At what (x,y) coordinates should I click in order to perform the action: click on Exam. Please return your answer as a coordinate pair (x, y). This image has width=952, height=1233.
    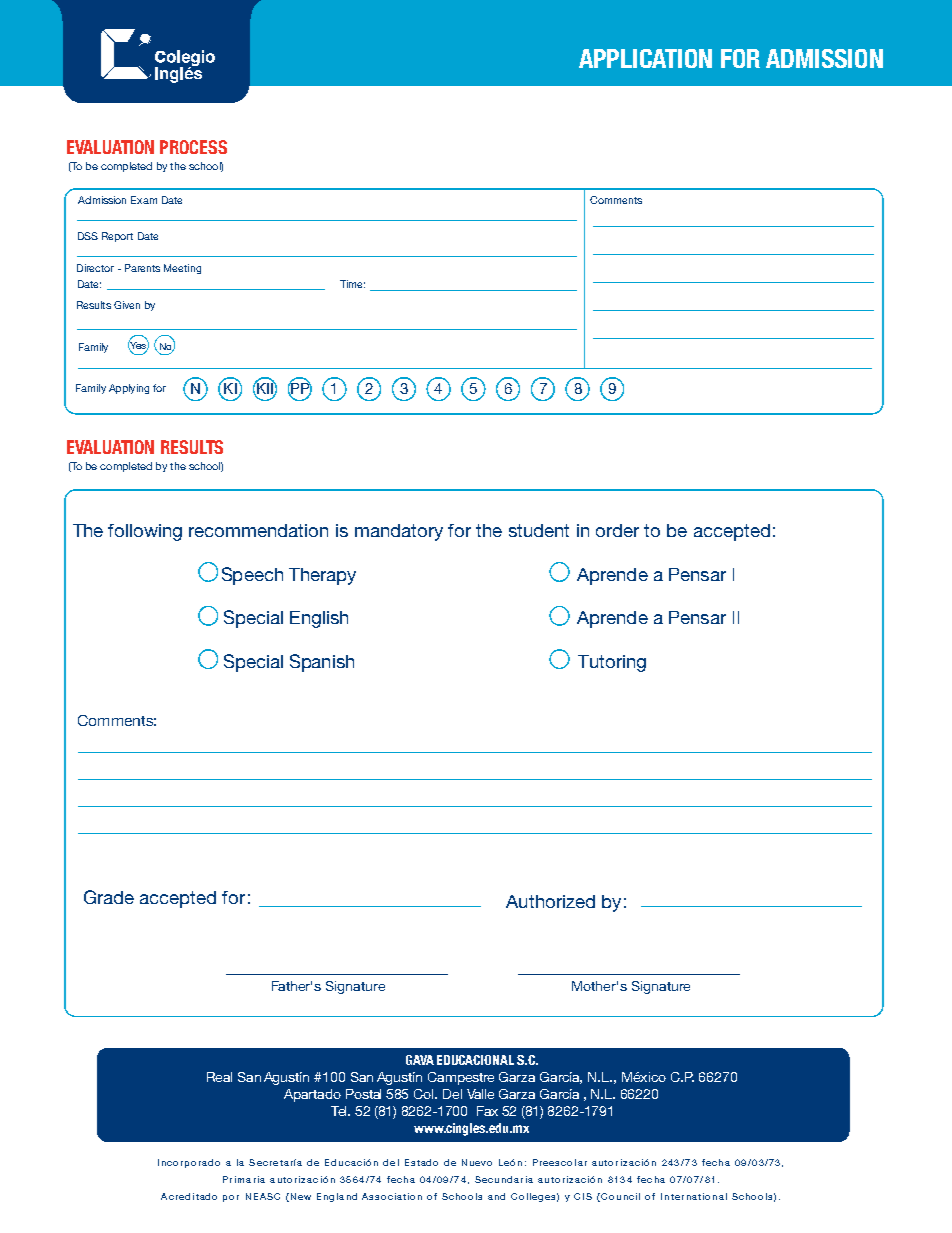
    Looking at the image, I should click on (144, 200).
